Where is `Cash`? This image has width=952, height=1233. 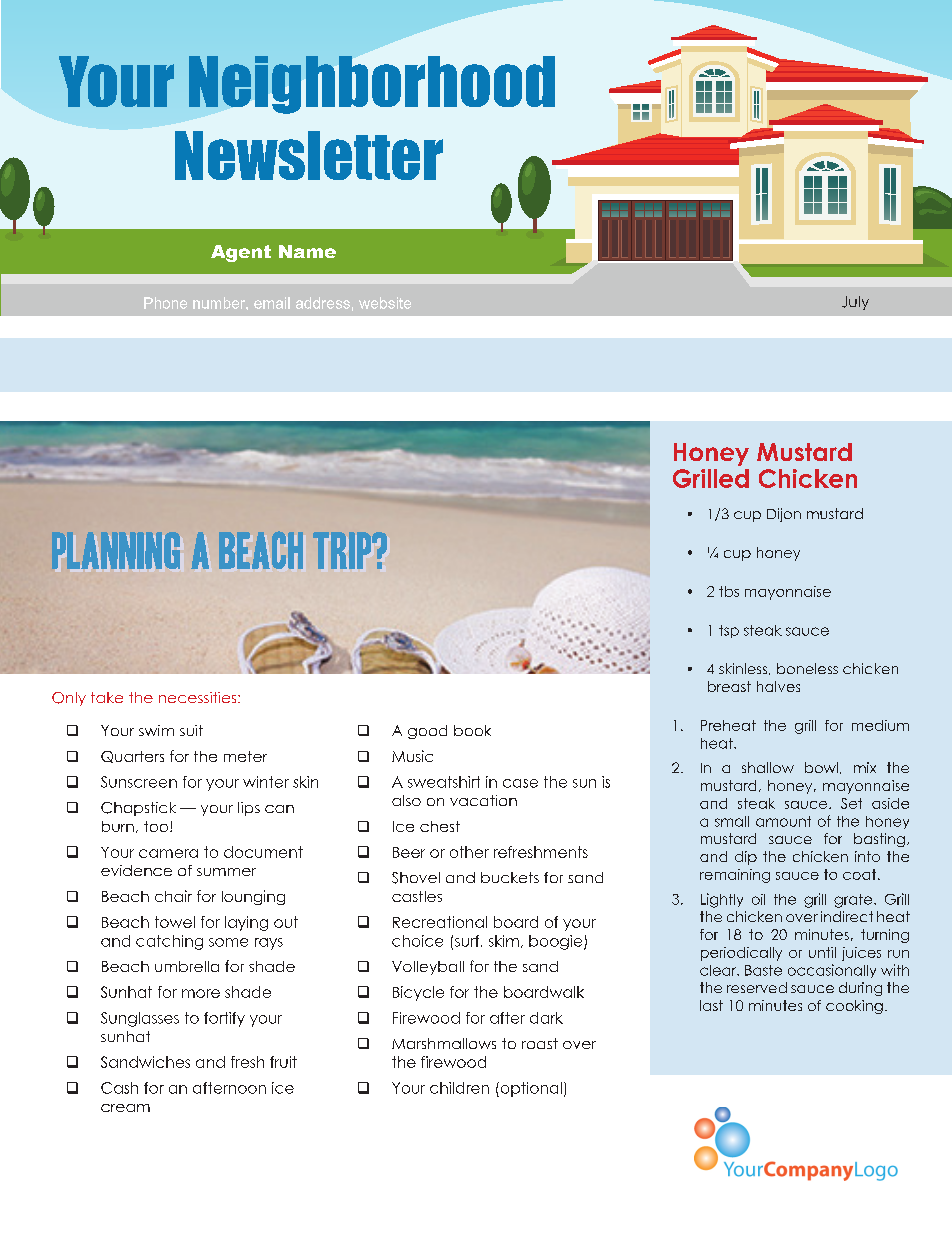 Cash is located at coordinates (119, 1088).
